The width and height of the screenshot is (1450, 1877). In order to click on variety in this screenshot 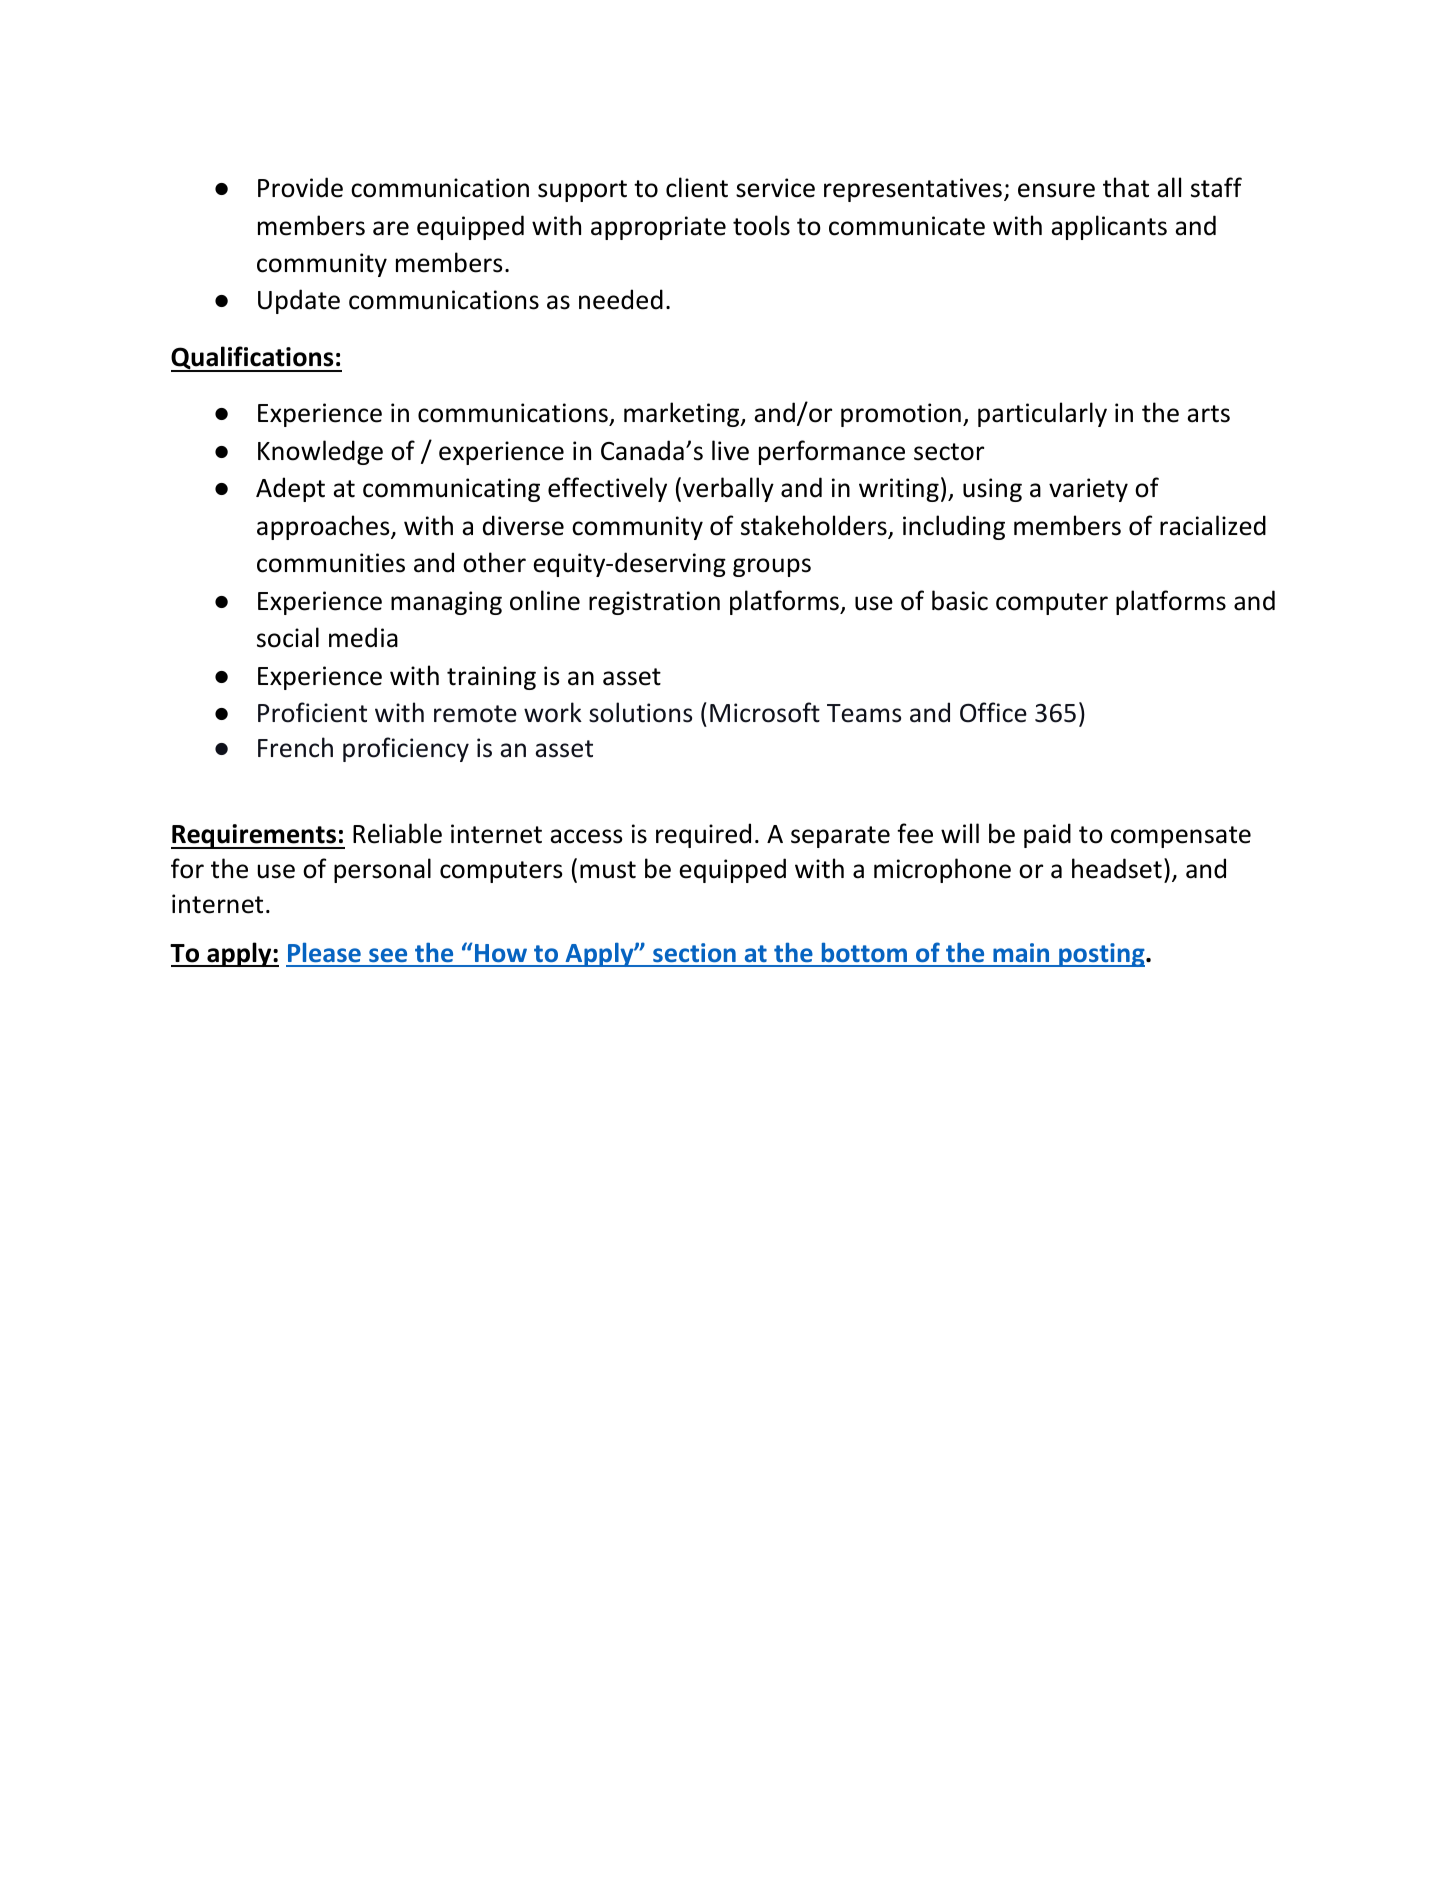, I will do `click(1088, 490)`.
